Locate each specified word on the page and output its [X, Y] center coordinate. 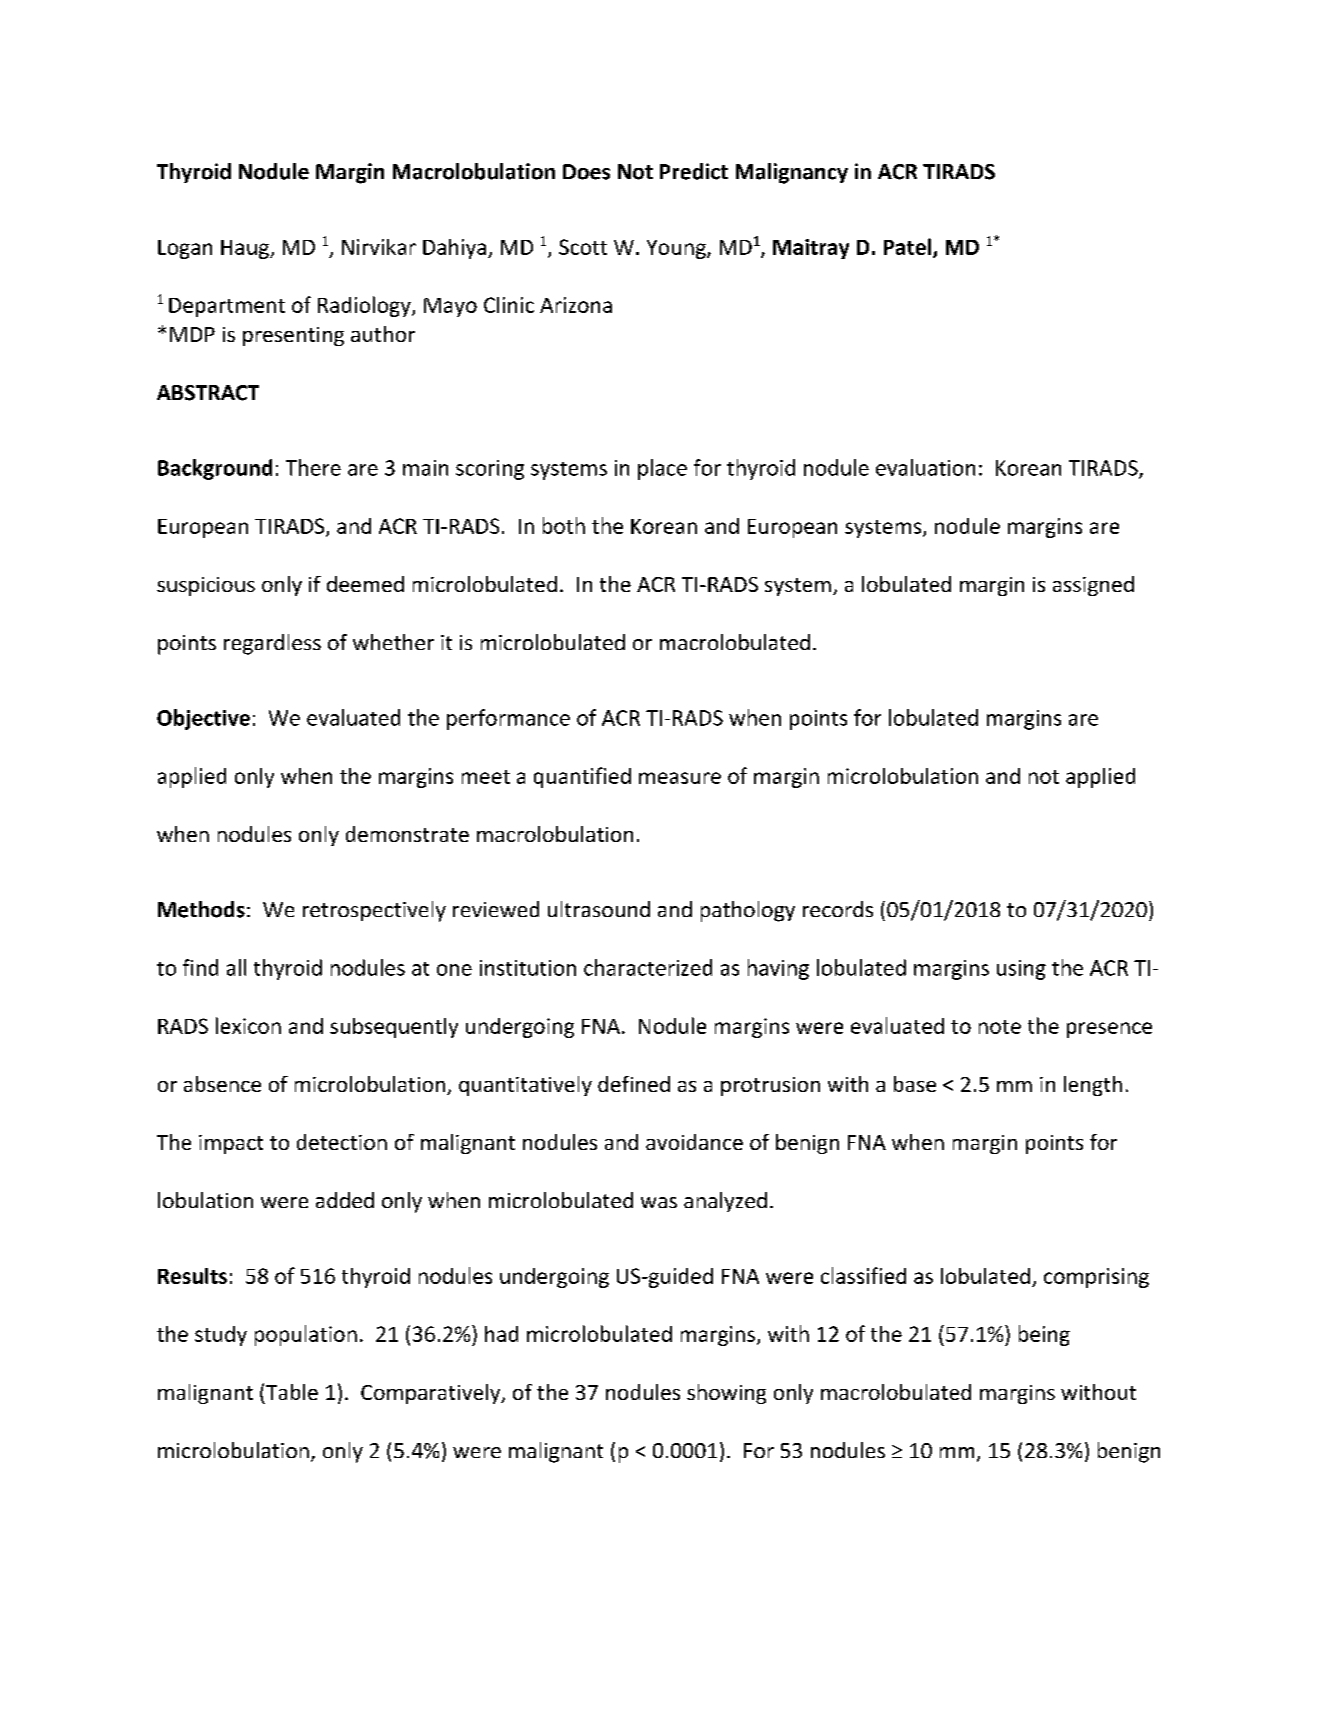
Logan [185, 249]
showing [726, 1394]
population [306, 1335]
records [838, 909]
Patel [909, 247]
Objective [203, 719]
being [1044, 1335]
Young [677, 249]
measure [680, 778]
